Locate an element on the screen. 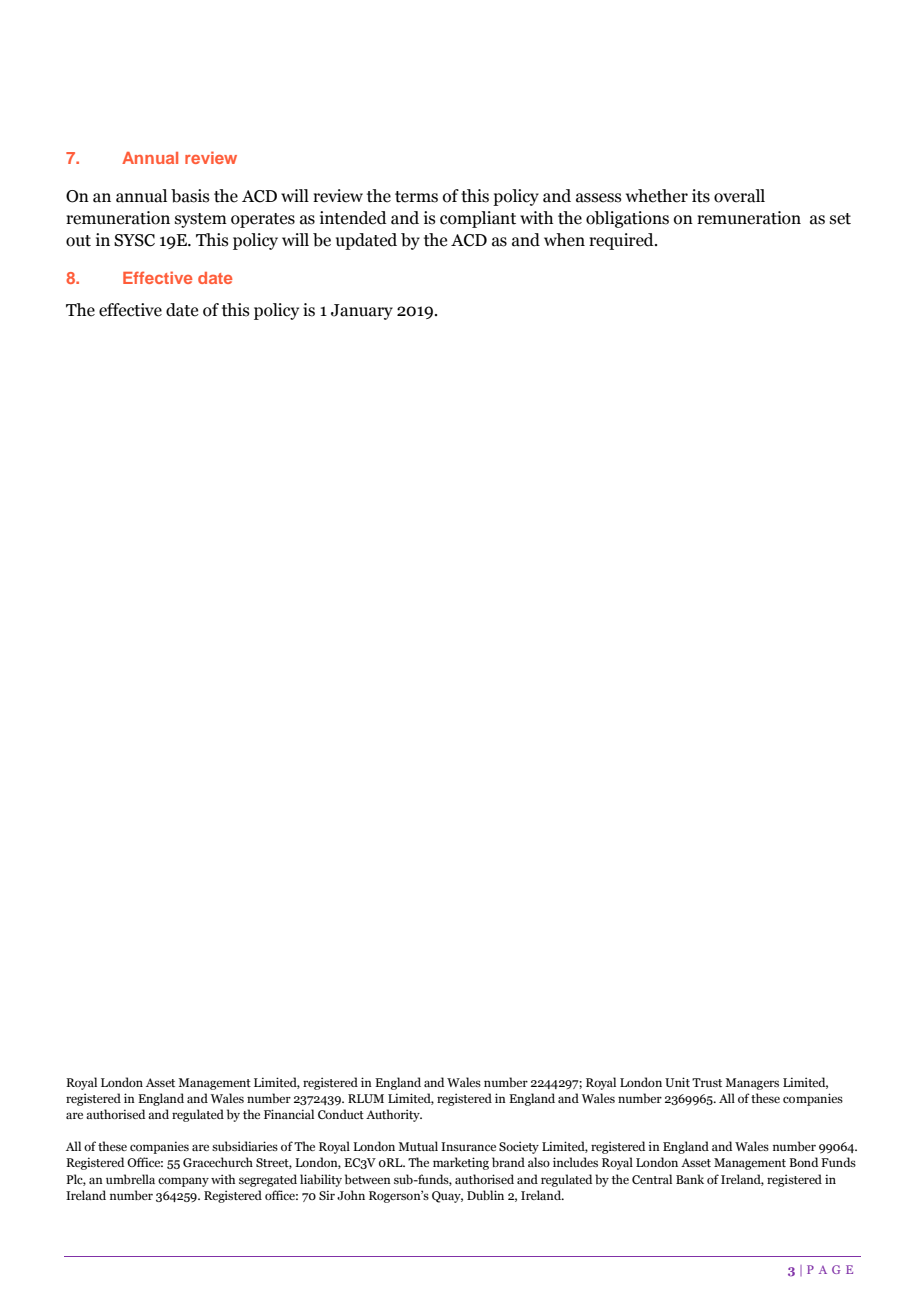 This screenshot has width=924, height=1308. Conduct is located at coordinates (341, 1114).
